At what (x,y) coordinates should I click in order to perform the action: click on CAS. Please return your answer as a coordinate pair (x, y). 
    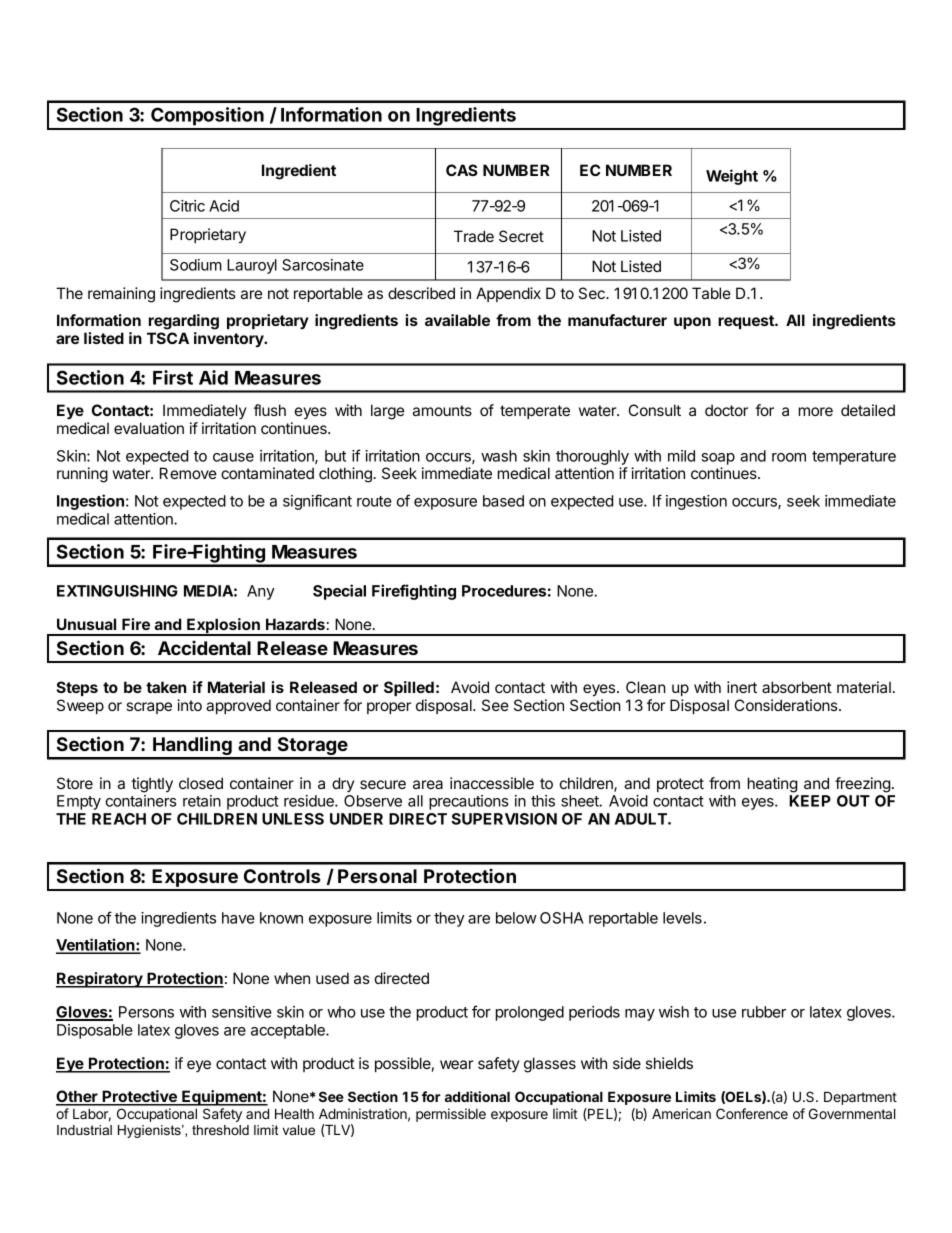
    Looking at the image, I should click on (462, 170).
